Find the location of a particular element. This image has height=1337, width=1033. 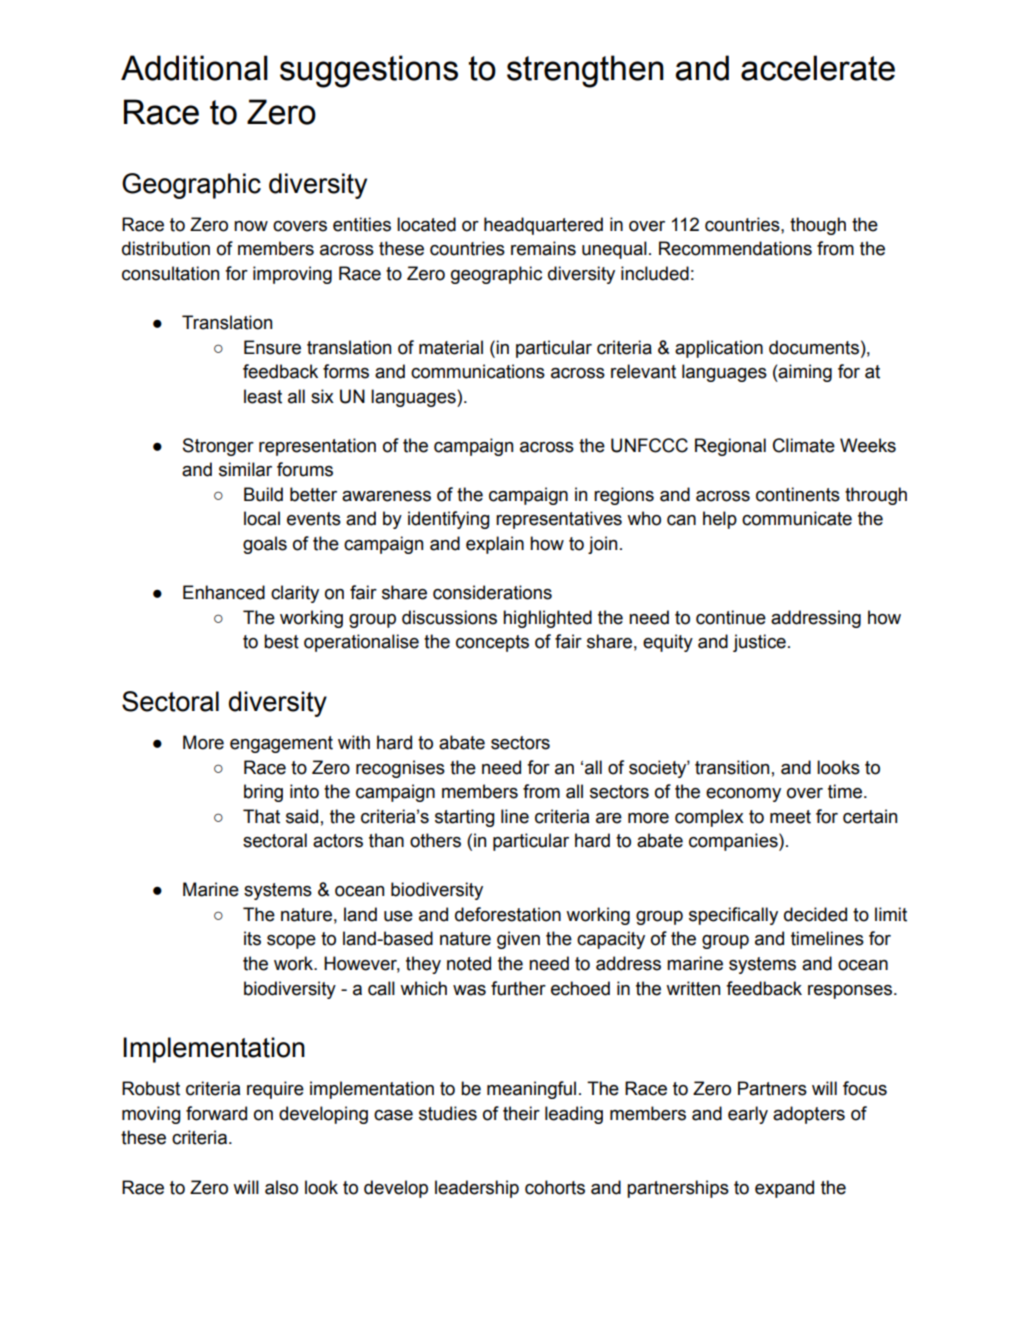

expand is located at coordinates (784, 1189).
